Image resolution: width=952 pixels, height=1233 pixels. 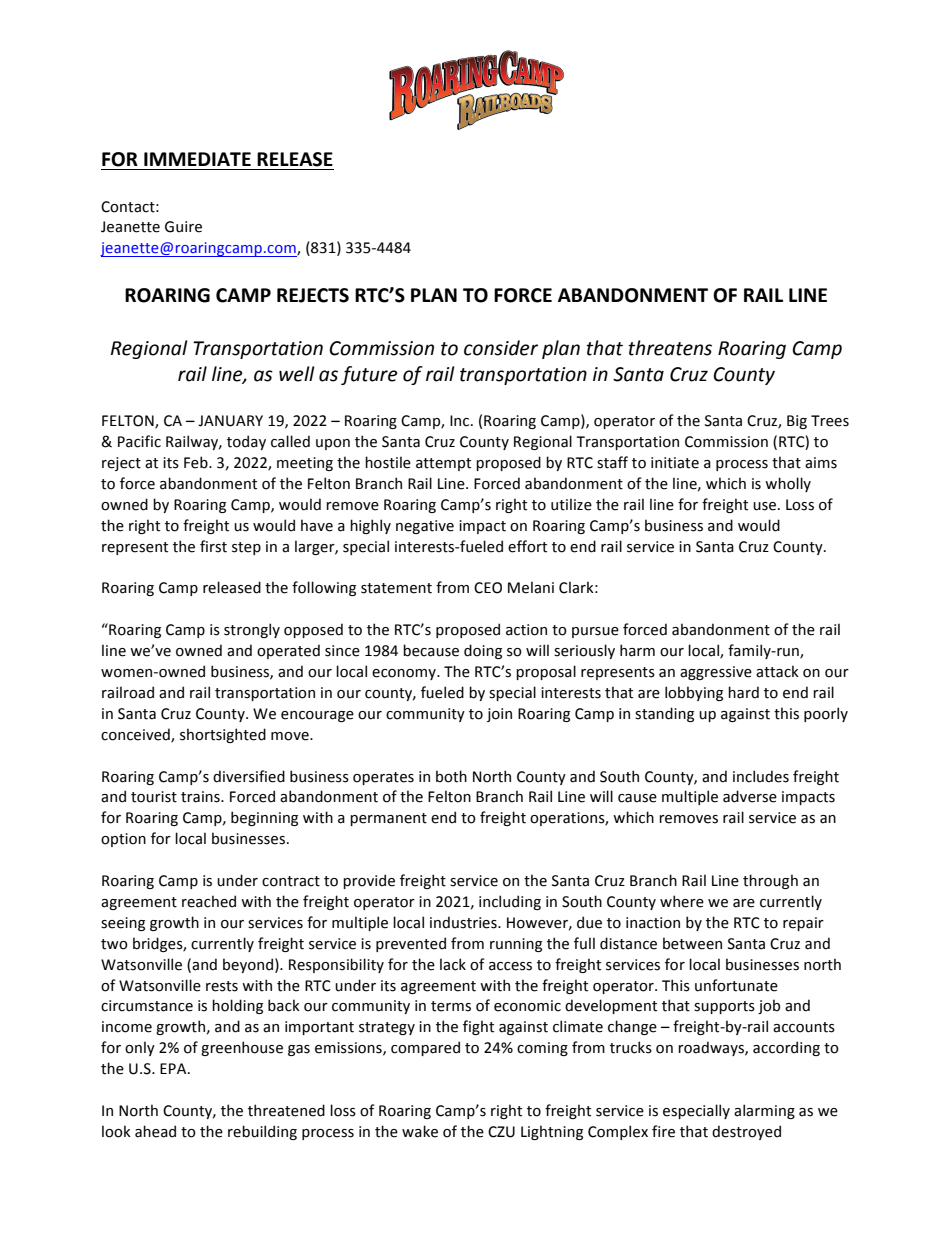 What do you see at coordinates (670, 348) in the page?
I see `threatens` at bounding box center [670, 348].
